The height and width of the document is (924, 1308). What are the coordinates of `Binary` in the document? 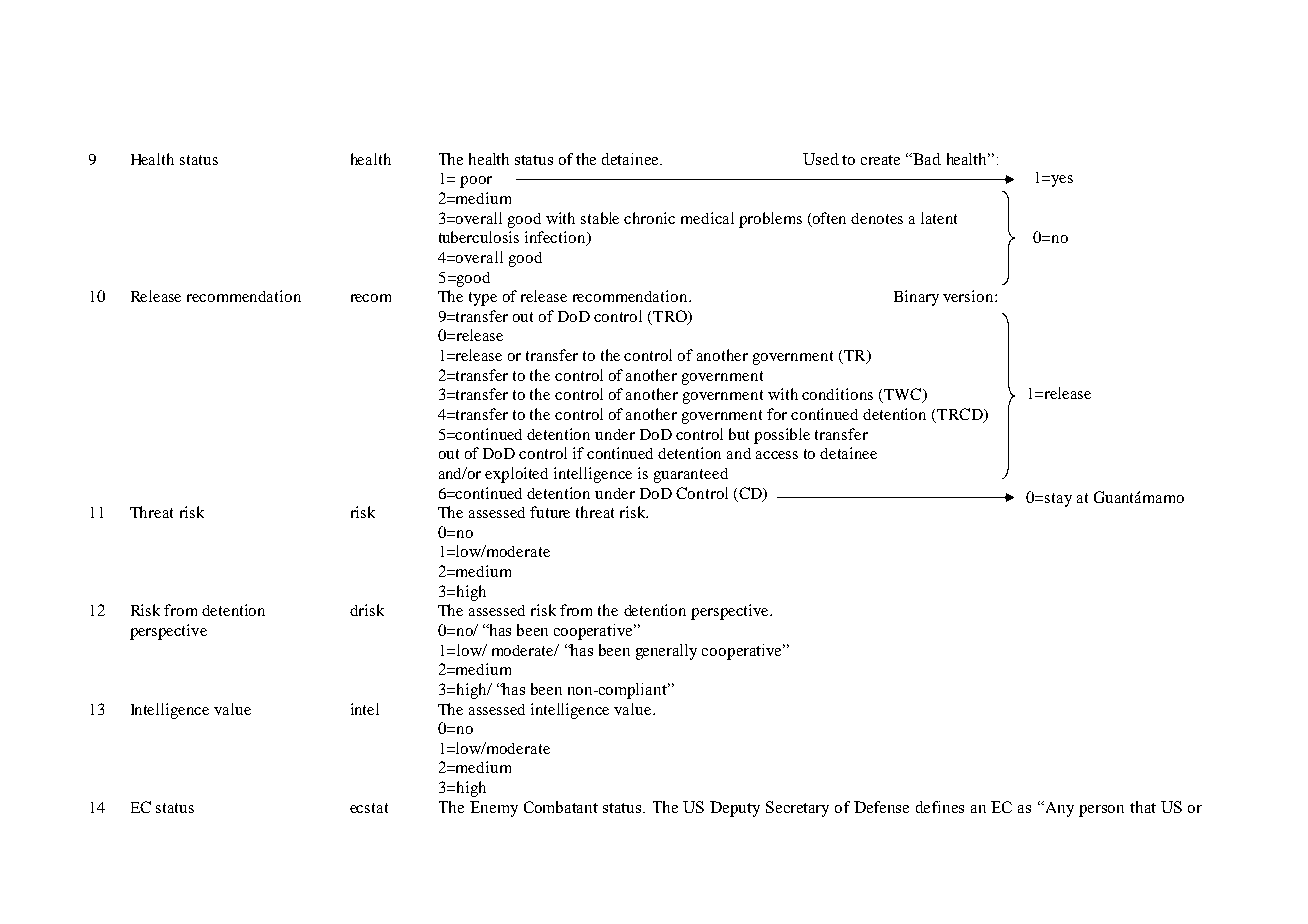 It's located at (916, 298).
